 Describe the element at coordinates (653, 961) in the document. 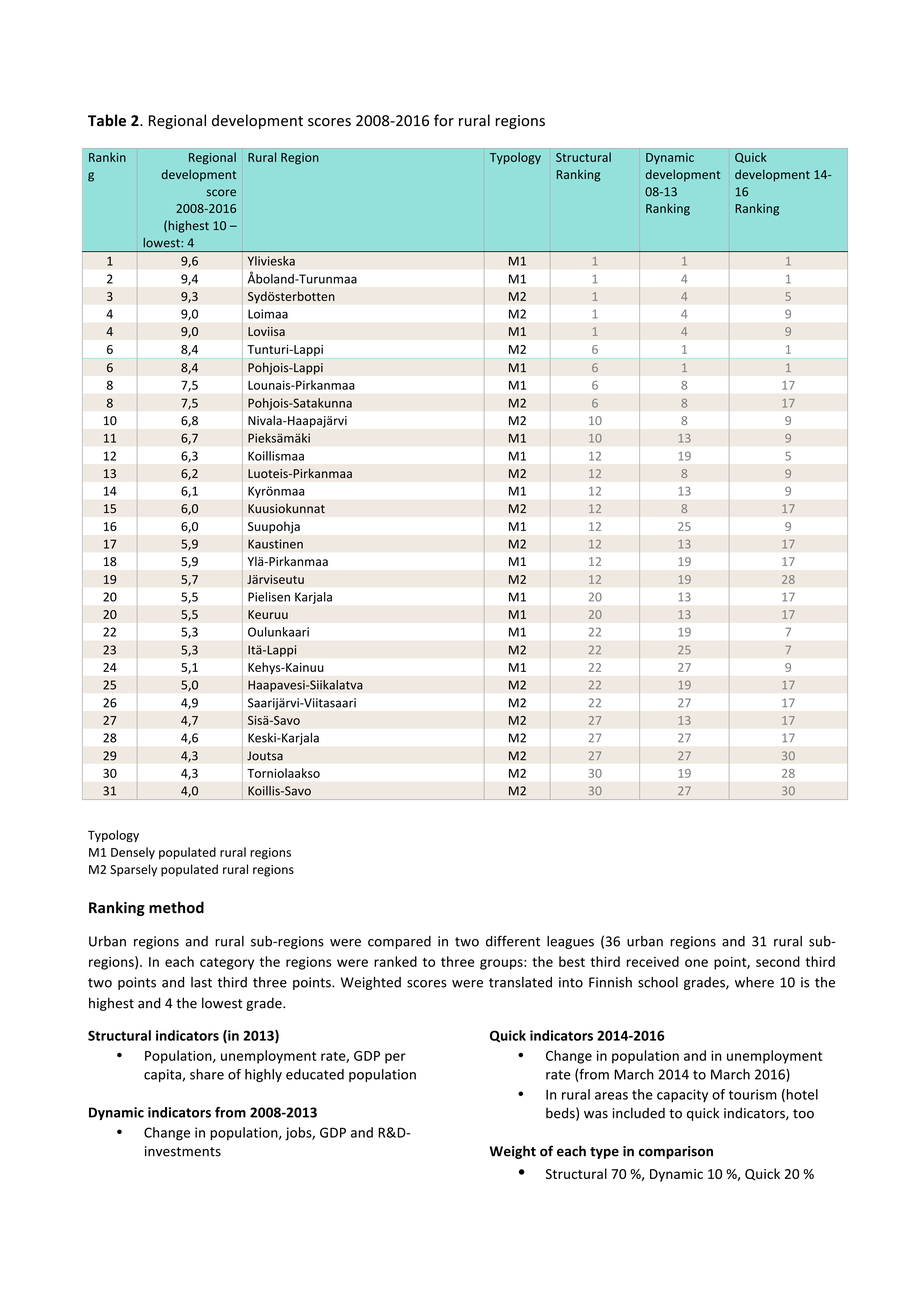

I see `received` at that location.
